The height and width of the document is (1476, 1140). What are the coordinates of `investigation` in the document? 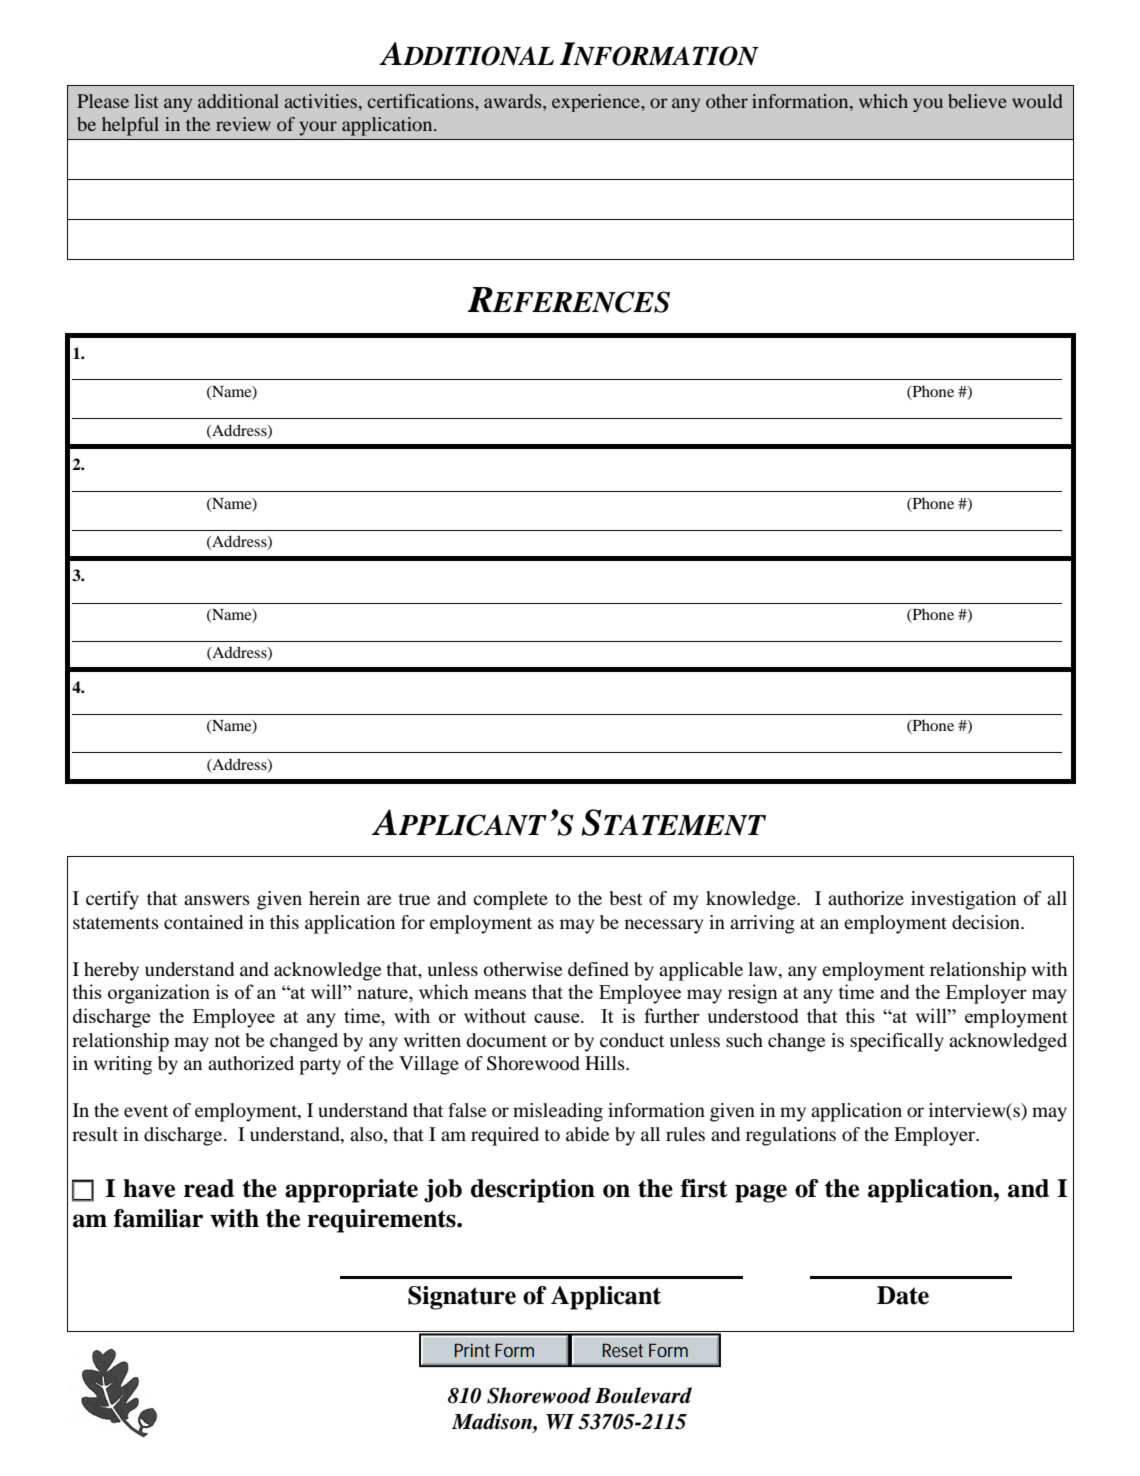 It's located at (963, 900).
